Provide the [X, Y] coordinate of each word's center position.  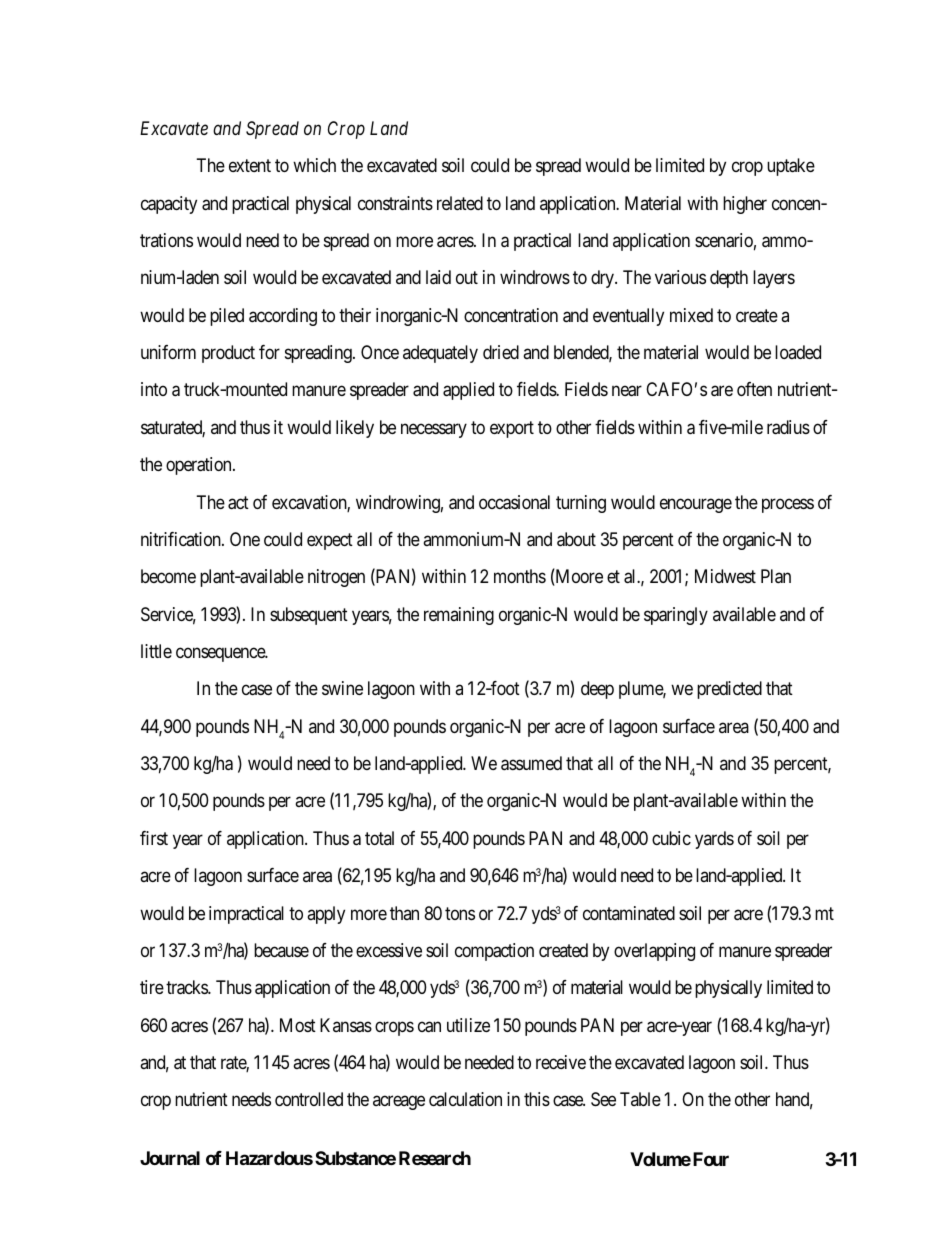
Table [640, 1099]
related [460, 203]
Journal [170, 1158]
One [245, 539]
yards [714, 840]
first [154, 838]
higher [745, 205]
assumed [531, 763]
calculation [465, 1099]
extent [250, 166]
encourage [696, 505]
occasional [514, 502]
